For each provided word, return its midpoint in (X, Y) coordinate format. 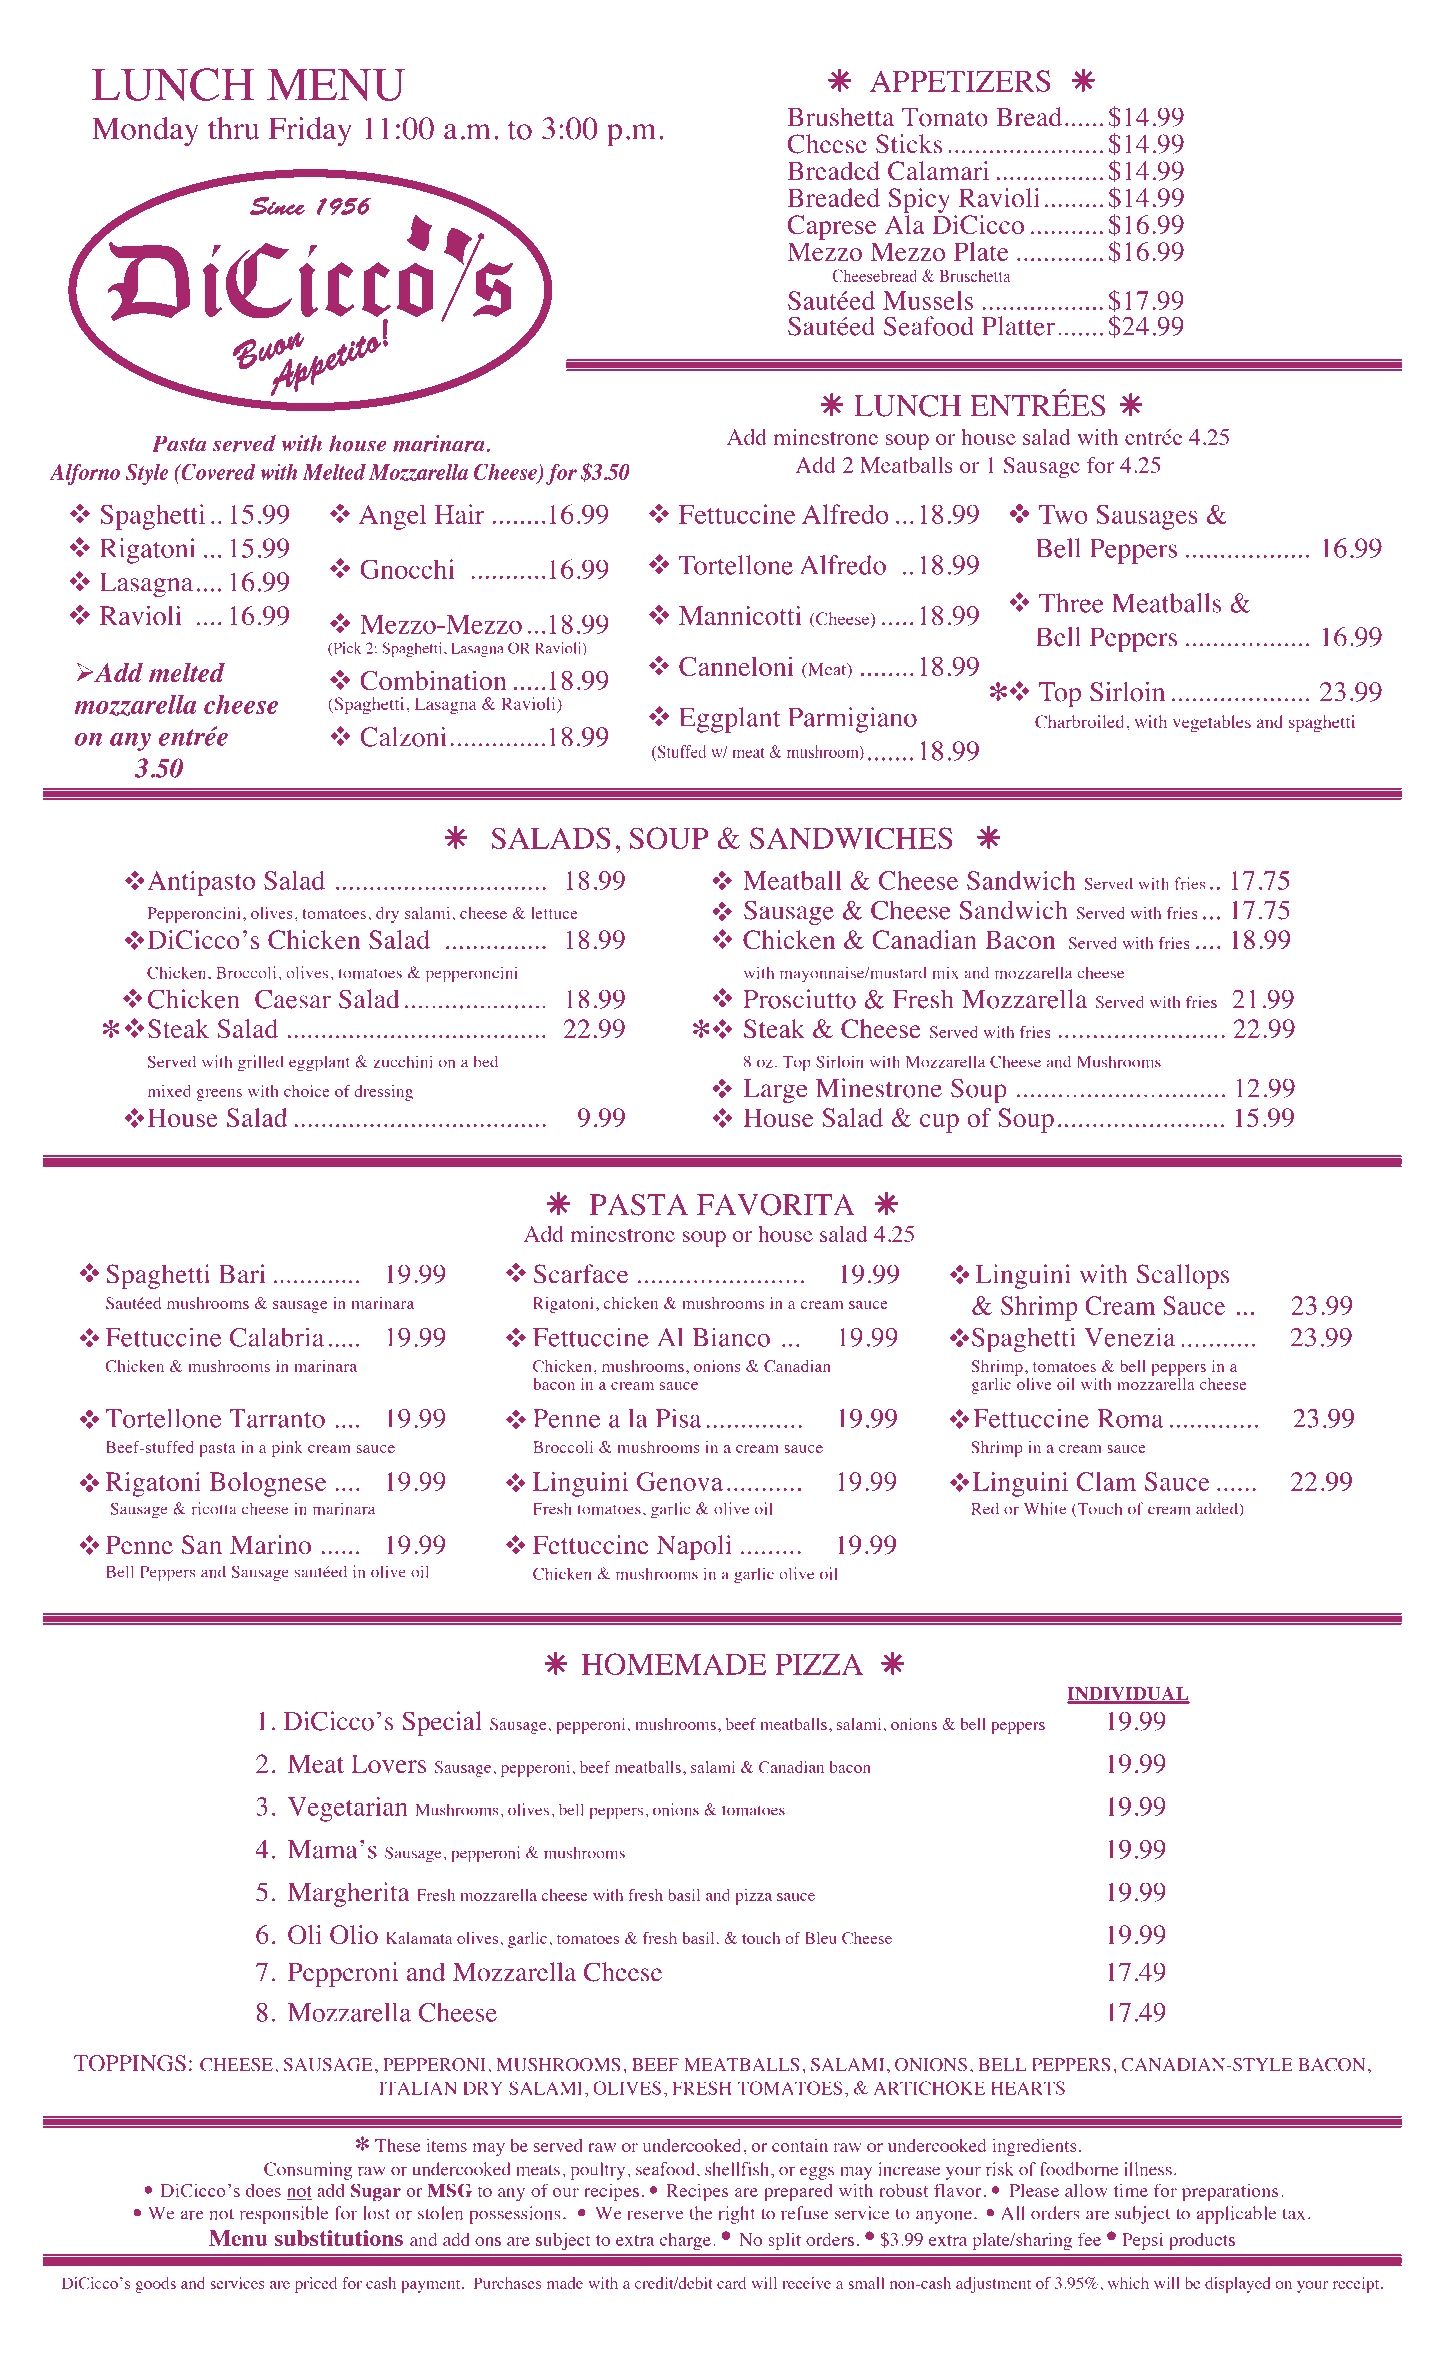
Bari (242, 1273)
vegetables (1212, 723)
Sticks (909, 144)
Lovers (388, 1763)
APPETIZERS (960, 81)
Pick (346, 649)
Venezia (1129, 1337)
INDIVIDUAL (1128, 1695)
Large (775, 1091)
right (737, 2215)
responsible (284, 2215)
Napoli (694, 1547)
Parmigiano (852, 720)
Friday (310, 131)
